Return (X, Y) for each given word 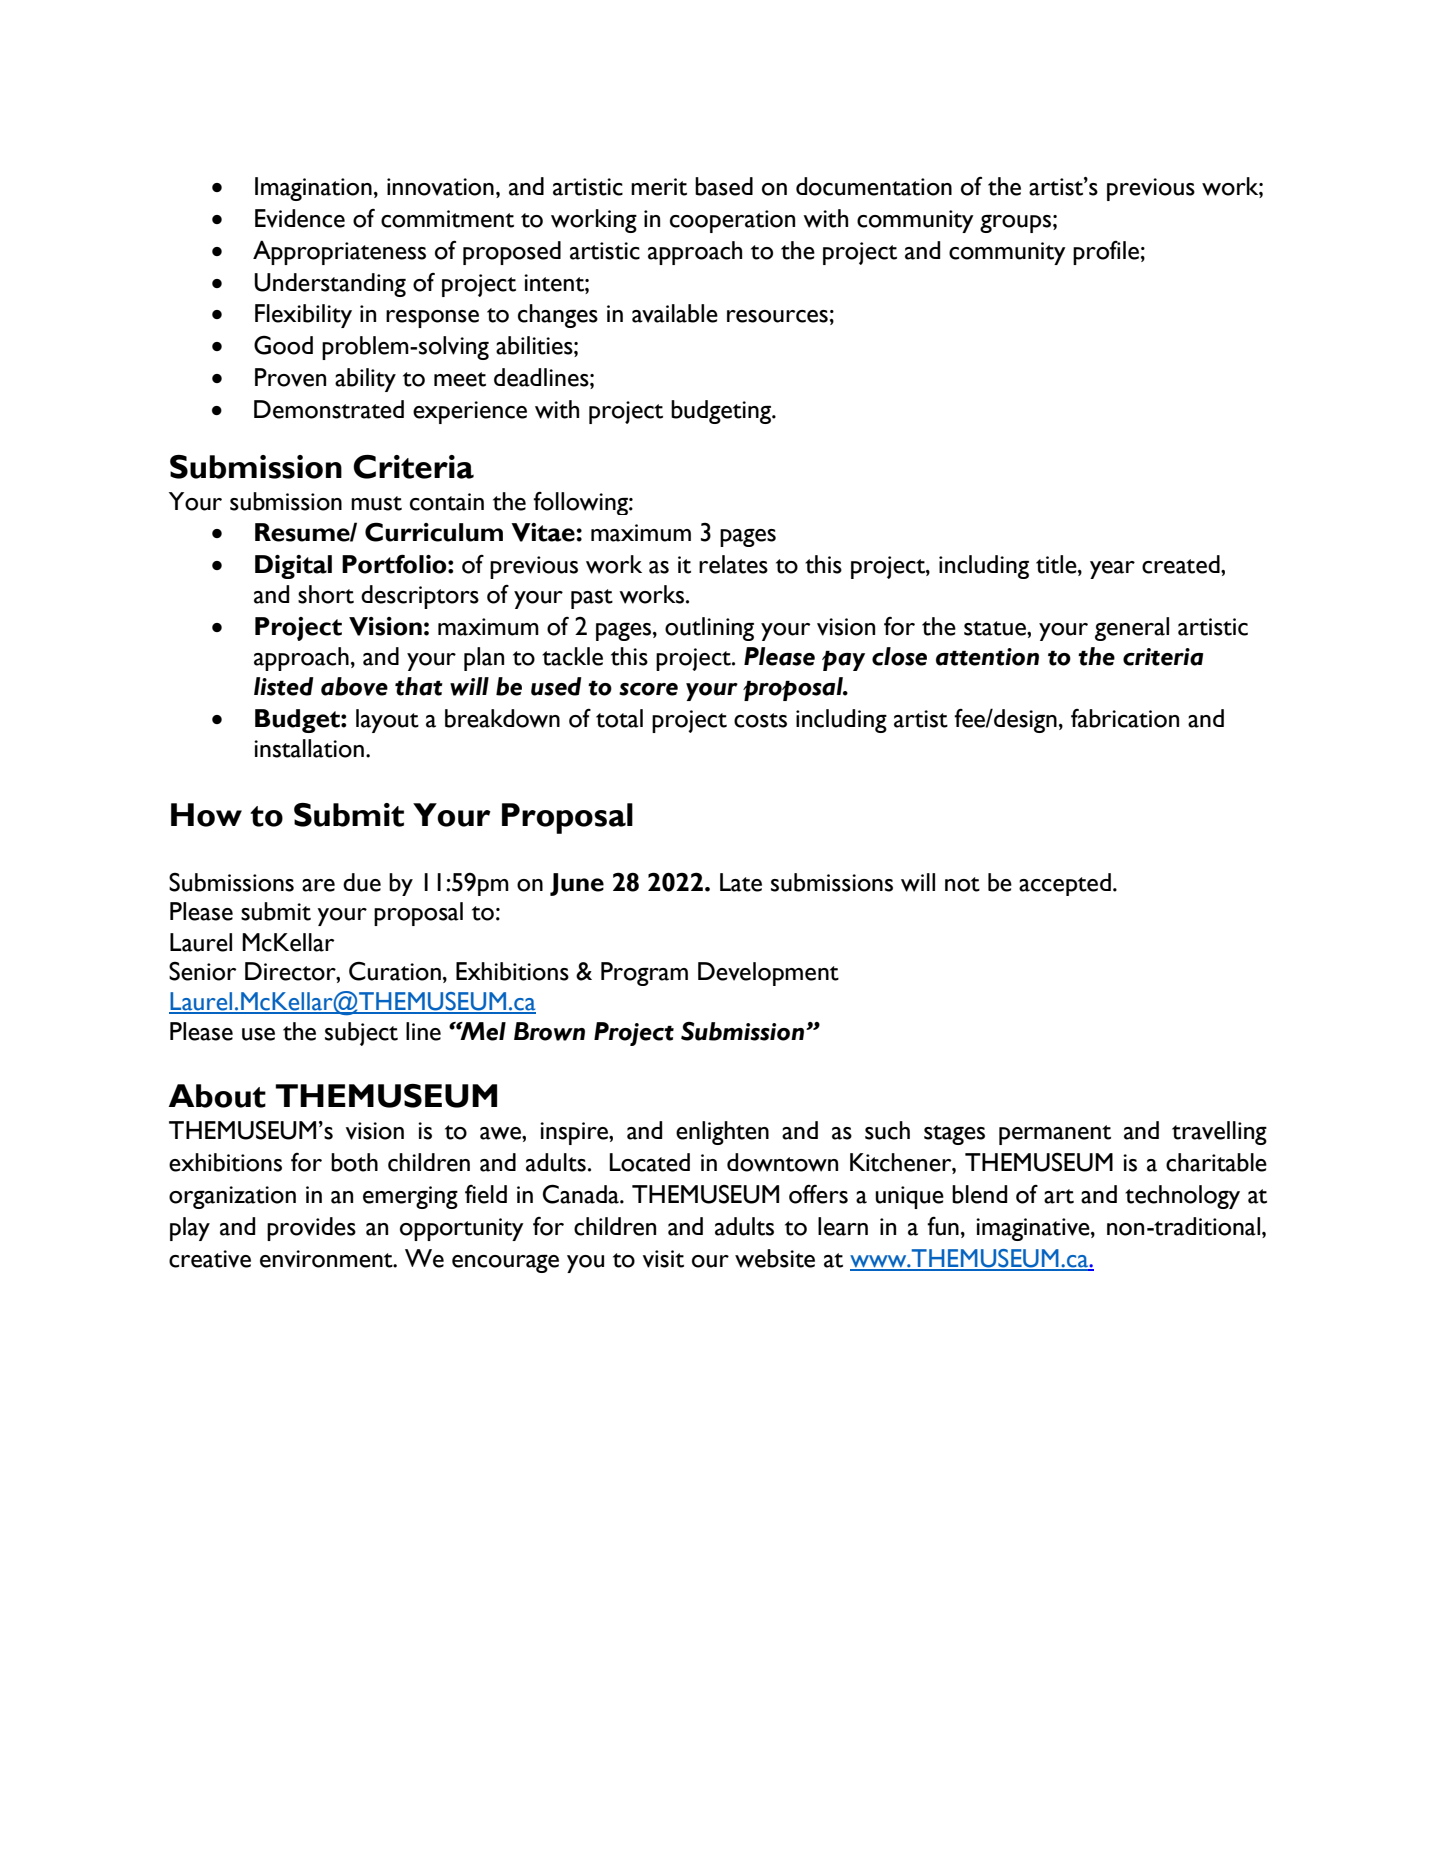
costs (760, 720)
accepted (1065, 884)
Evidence (300, 218)
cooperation (732, 221)
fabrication (1125, 718)
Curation (395, 971)
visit (663, 1259)
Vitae (543, 532)
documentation (874, 186)
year (1112, 570)
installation (309, 748)
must (376, 503)
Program (644, 974)
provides (311, 1229)
